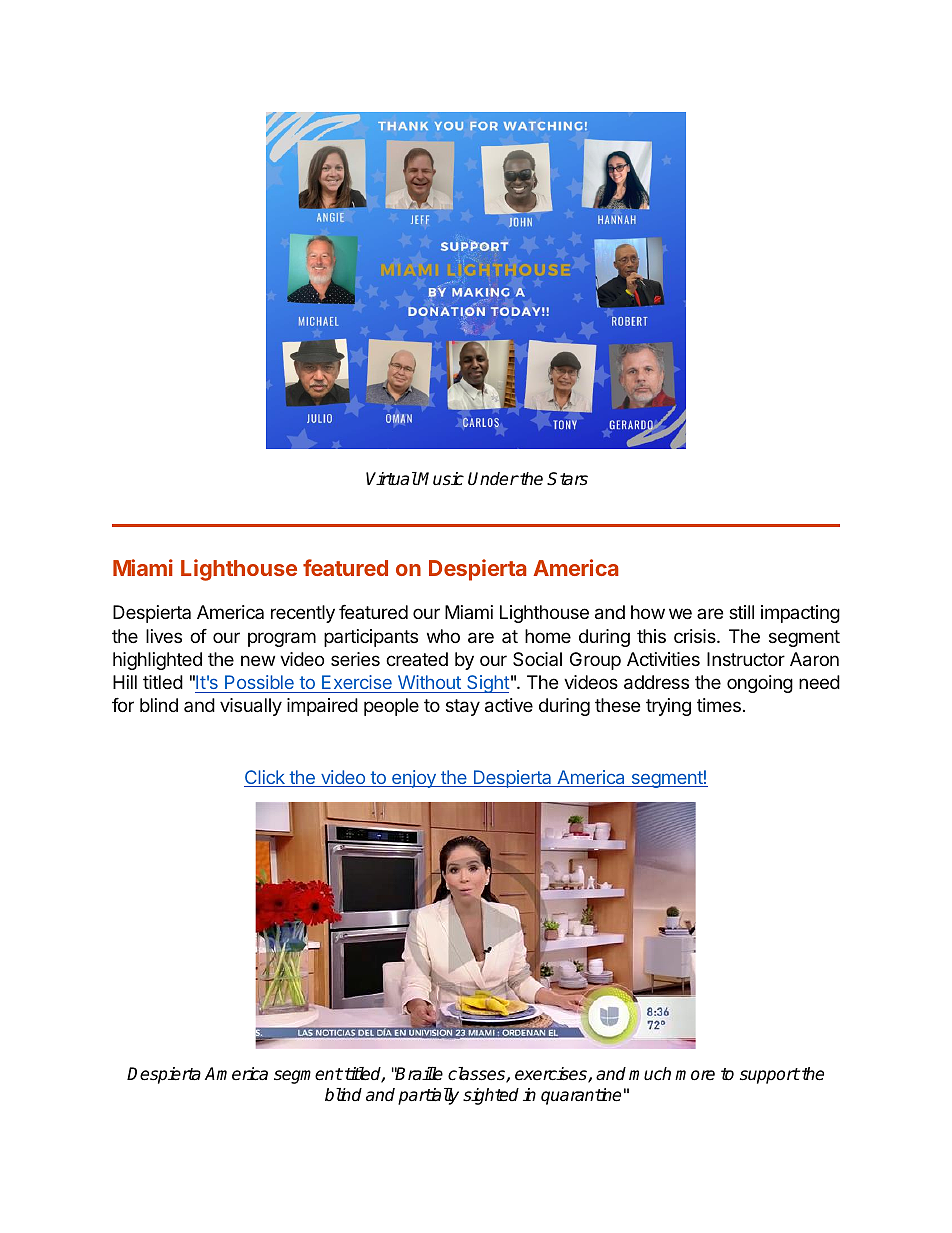 This screenshot has width=952, height=1233. What do you see at coordinates (746, 659) in the screenshot?
I see `Instructor` at bounding box center [746, 659].
